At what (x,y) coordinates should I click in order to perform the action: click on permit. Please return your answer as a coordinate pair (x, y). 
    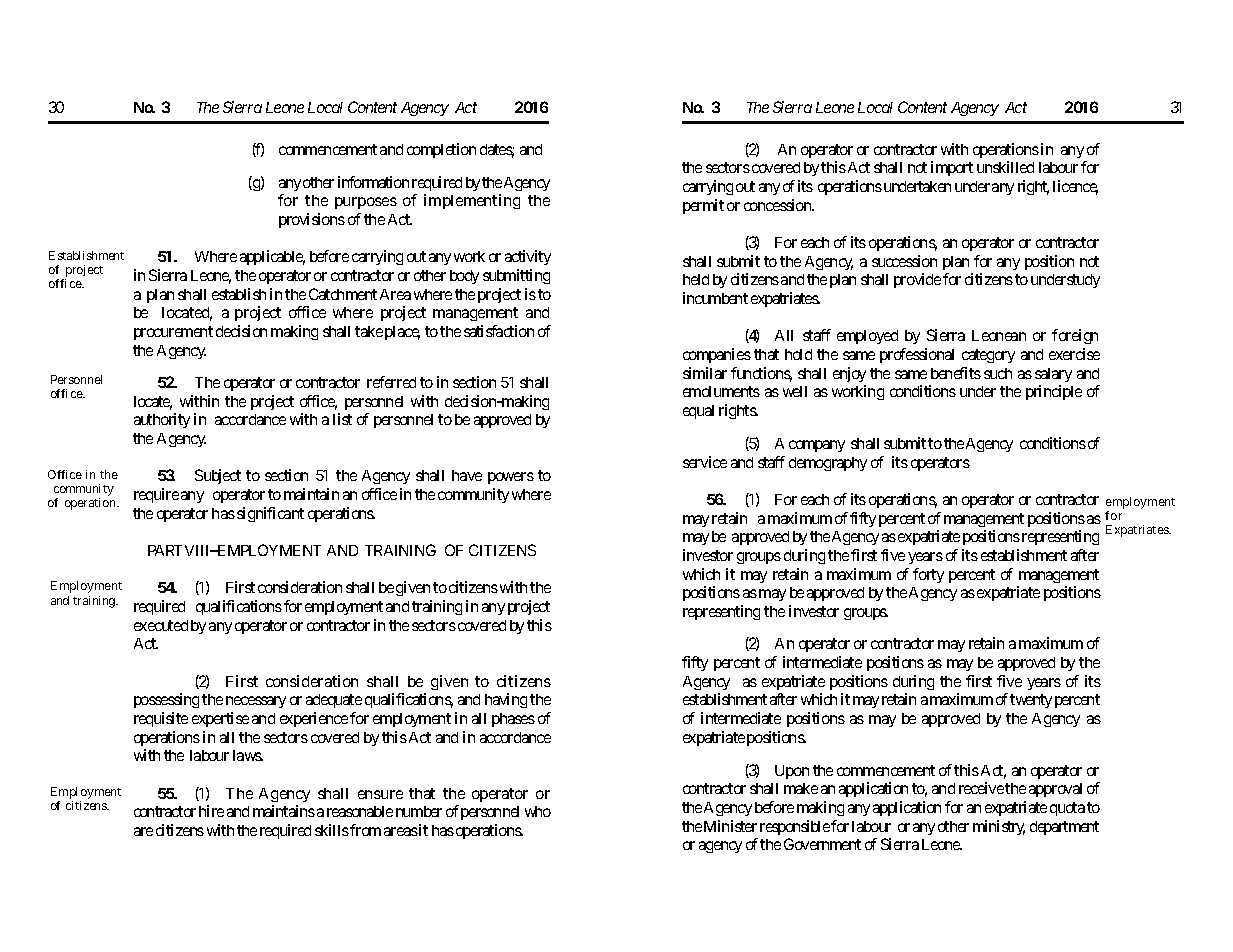
    Looking at the image, I should click on (703, 206).
